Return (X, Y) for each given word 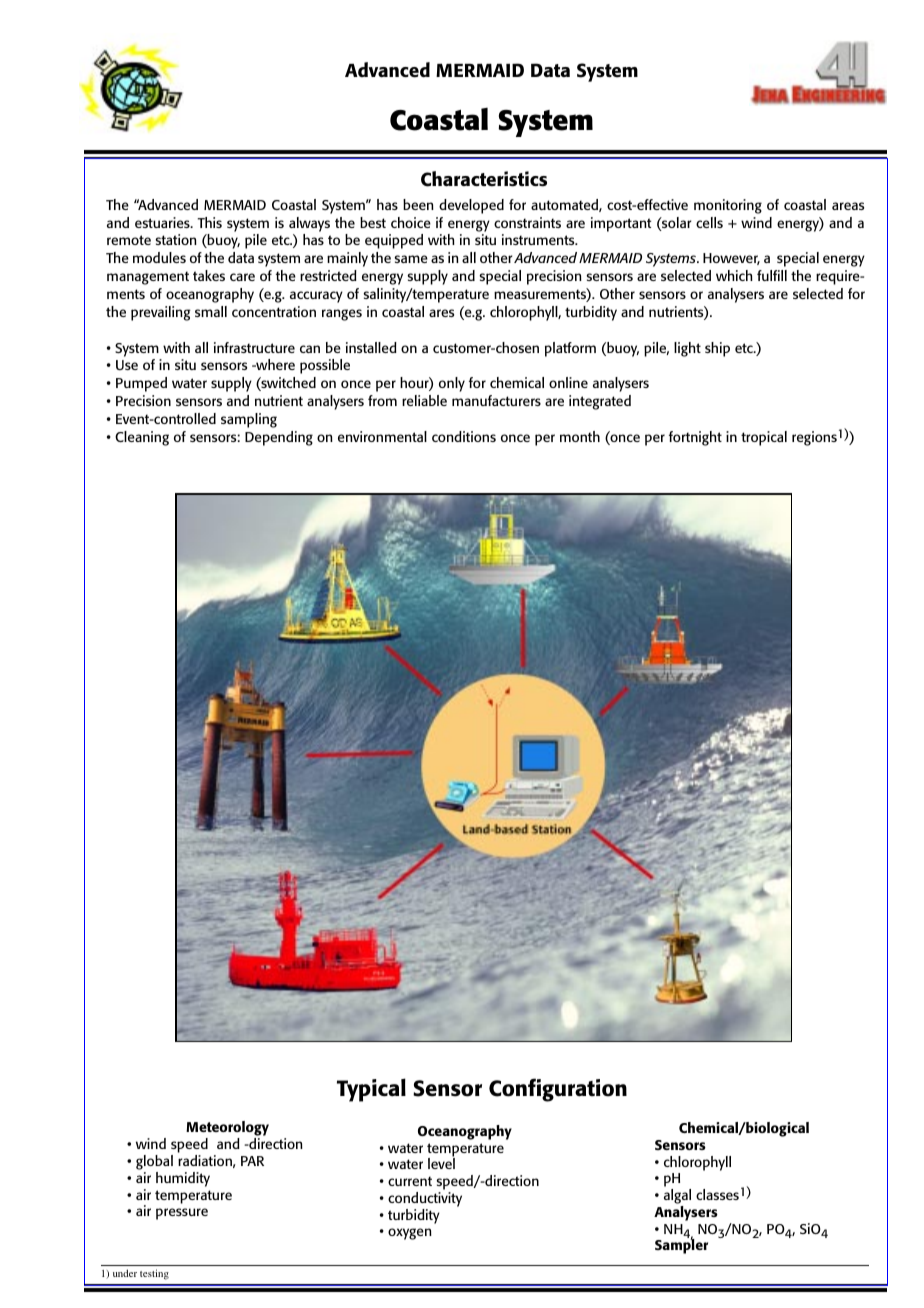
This (209, 222)
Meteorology (227, 1130)
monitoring (728, 206)
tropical (764, 438)
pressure (182, 1214)
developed (471, 206)
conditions (464, 436)
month (580, 436)
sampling (249, 420)
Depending (279, 438)
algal (677, 1198)
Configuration (558, 1090)
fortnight (695, 438)
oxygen (410, 1234)
